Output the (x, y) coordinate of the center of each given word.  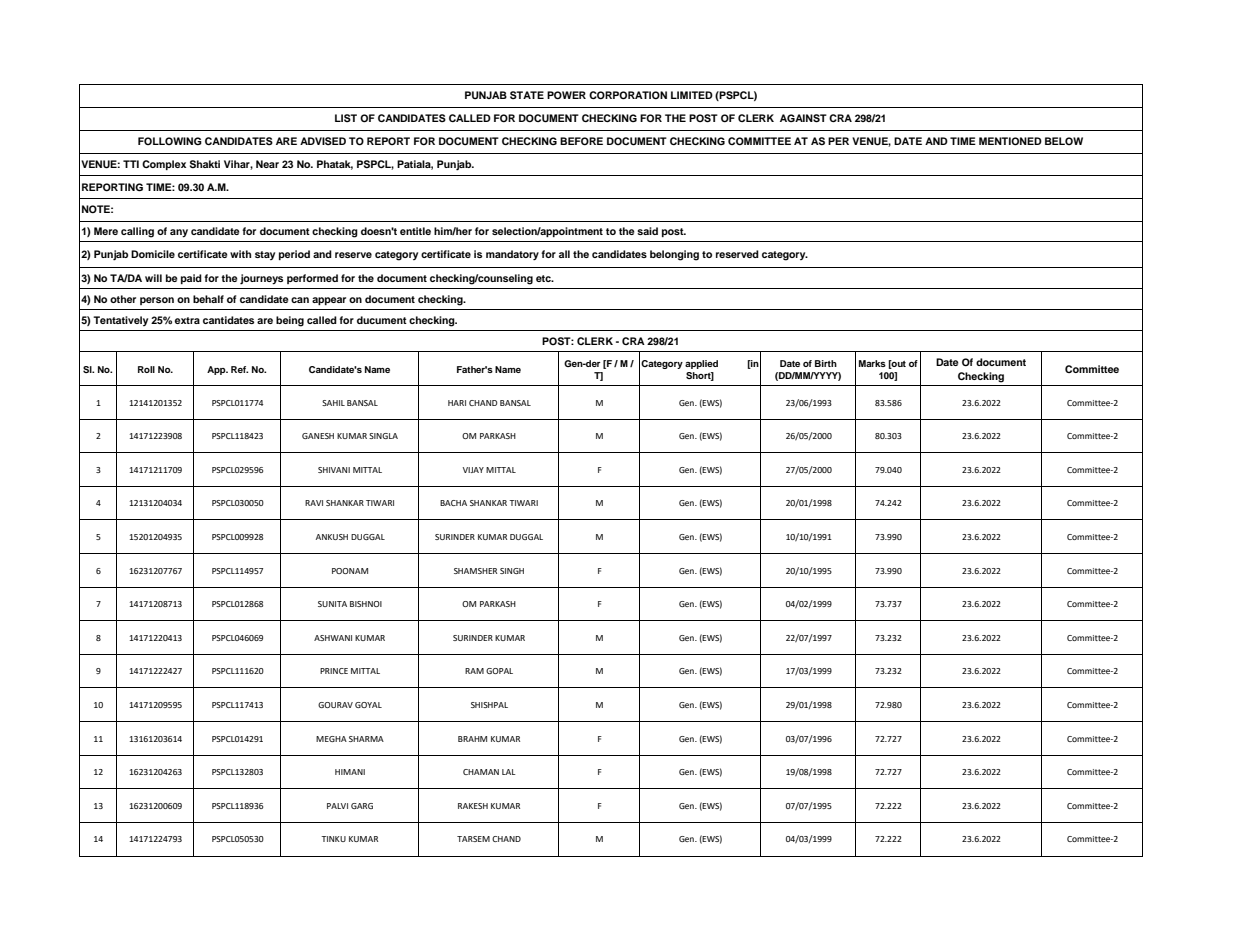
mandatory (512, 255)
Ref (239, 369)
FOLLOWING (170, 141)
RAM (474, 671)
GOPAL (499, 671)
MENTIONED (1010, 141)
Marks (872, 363)
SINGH (512, 571)
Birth (826, 363)
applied (701, 364)
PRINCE (334, 671)
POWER (566, 95)
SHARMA (366, 739)
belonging (674, 255)
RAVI (314, 503)
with (240, 254)
